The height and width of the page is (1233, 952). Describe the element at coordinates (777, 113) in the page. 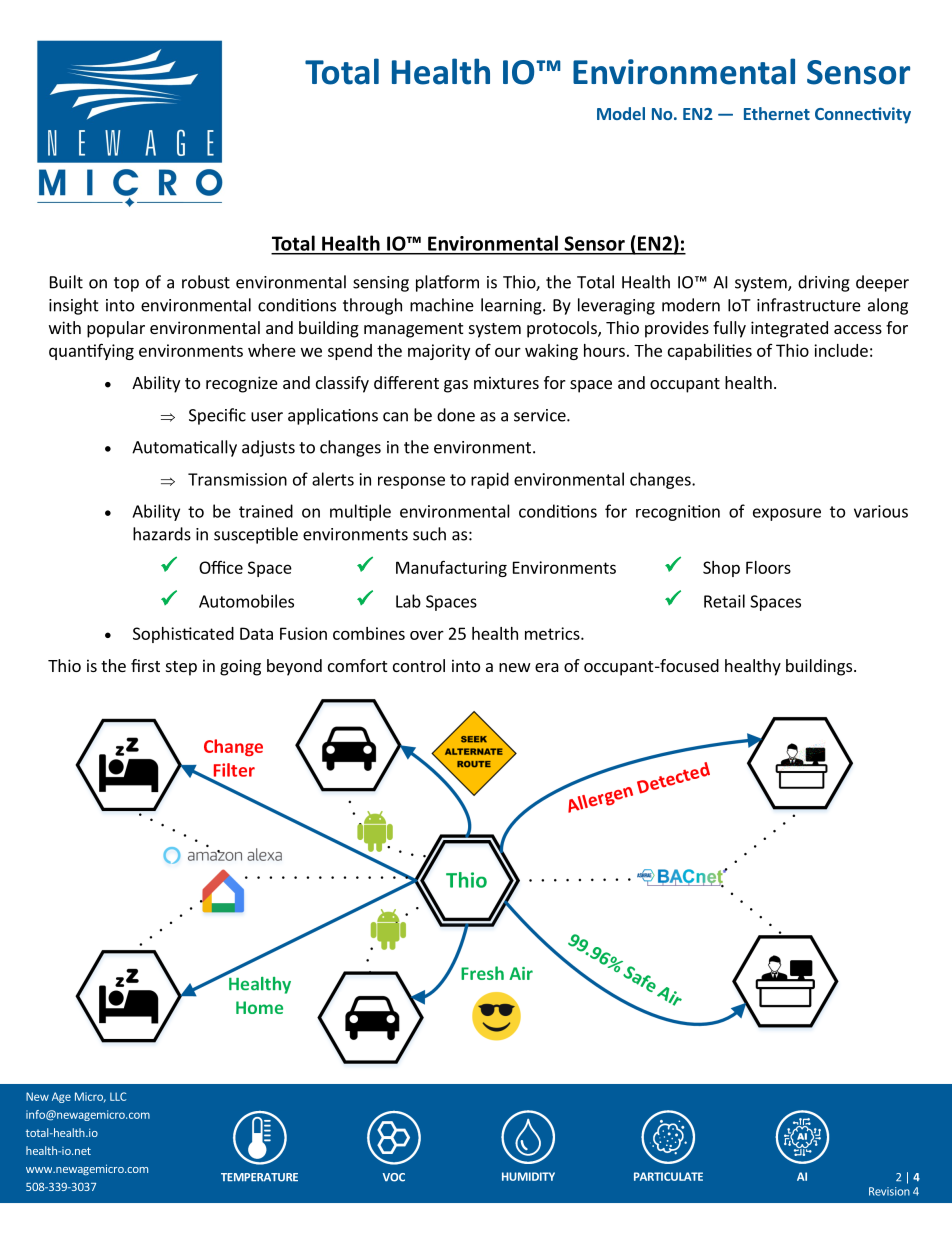

I see `Ethernet` at that location.
